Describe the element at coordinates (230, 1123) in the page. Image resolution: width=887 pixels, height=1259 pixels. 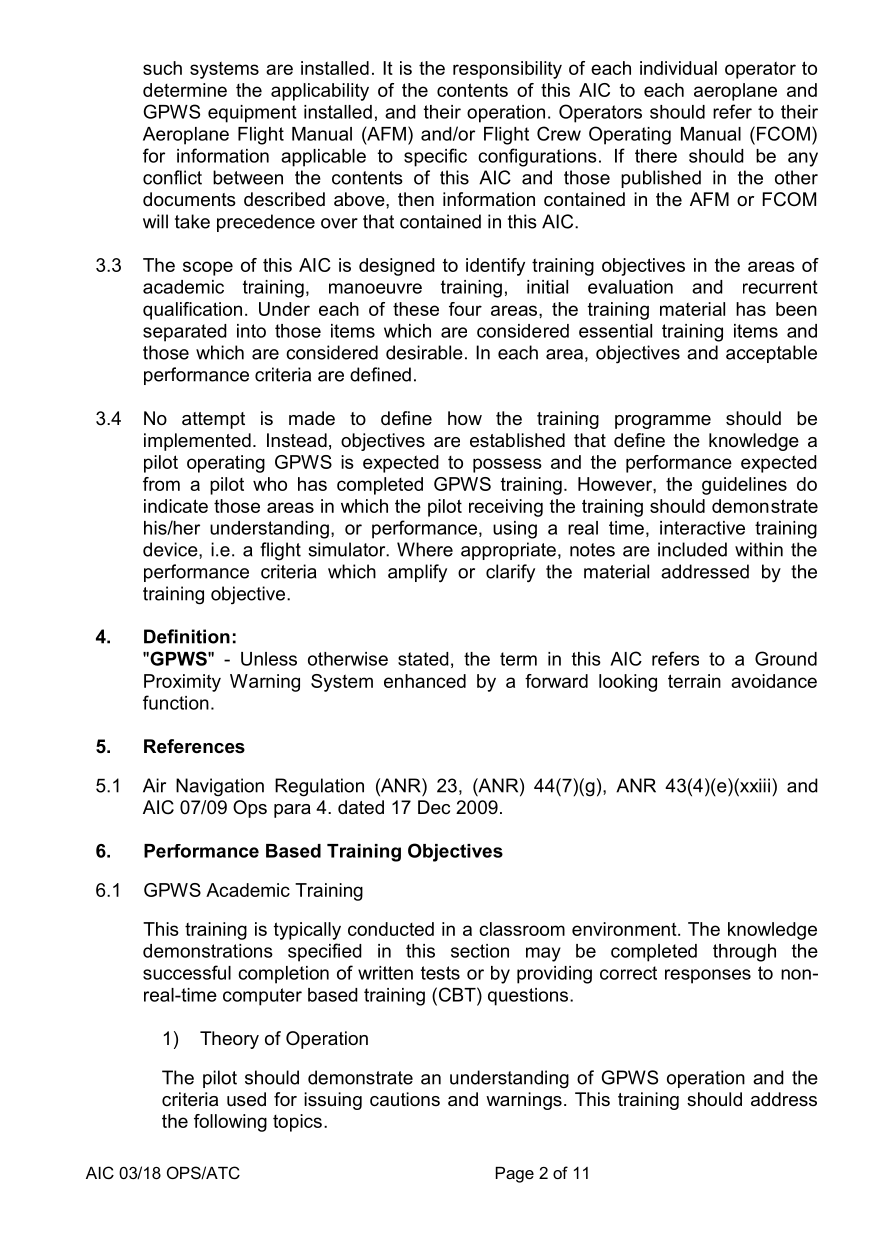
I see `following` at that location.
